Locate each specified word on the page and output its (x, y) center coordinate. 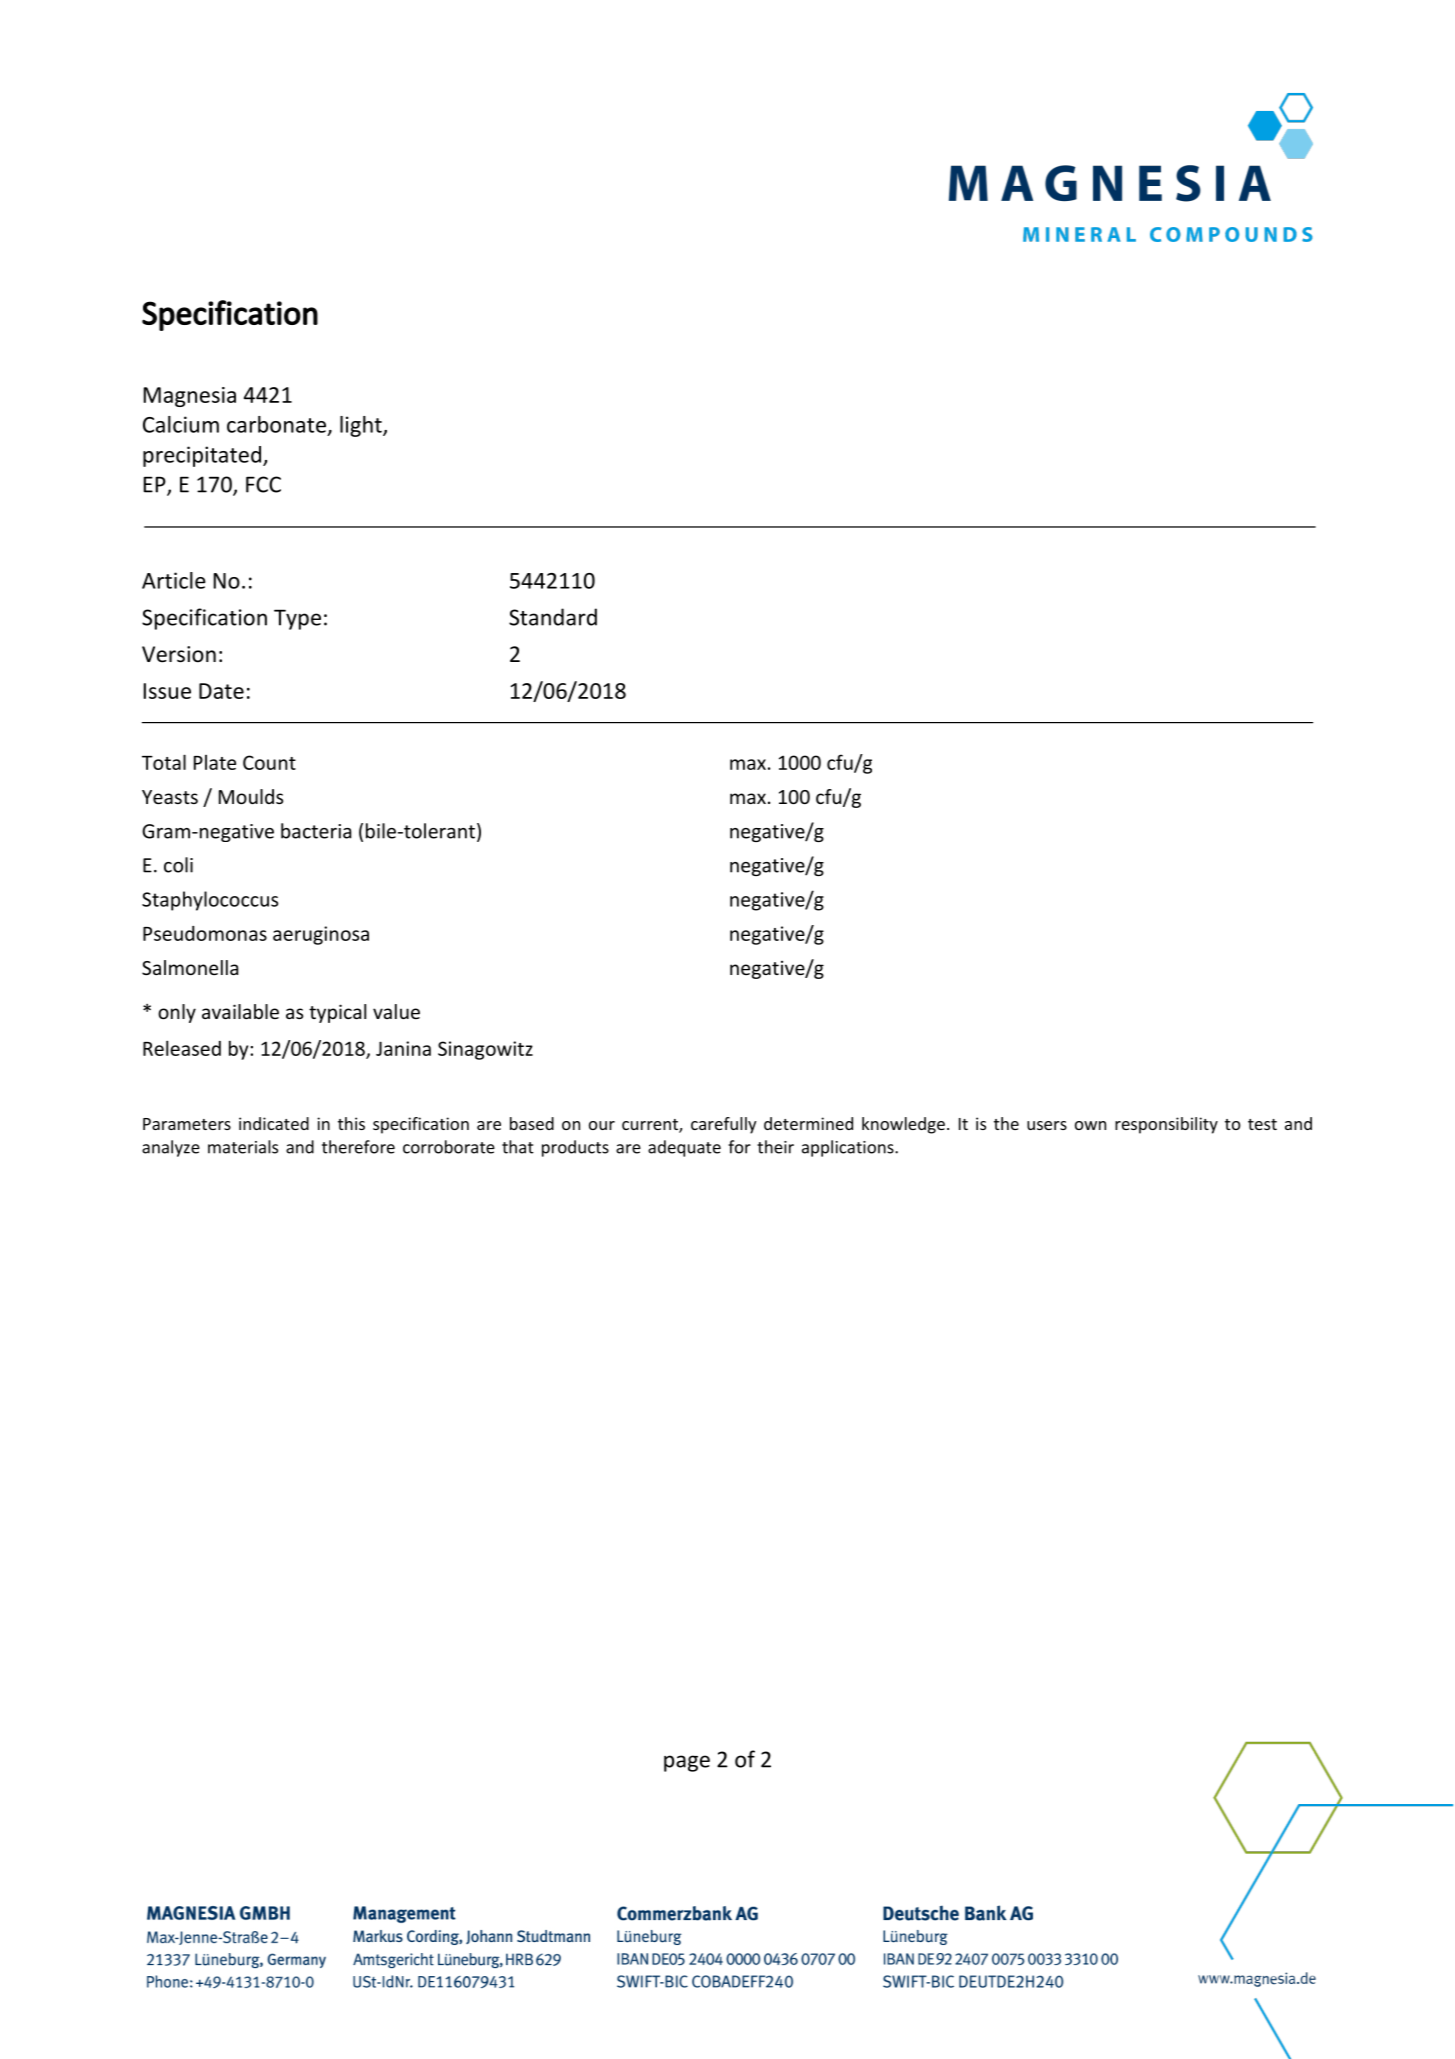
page (687, 1763)
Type (297, 619)
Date (221, 691)
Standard (553, 617)
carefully (724, 1125)
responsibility (1166, 1125)
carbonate (276, 424)
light (362, 426)
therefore (358, 1147)
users (1047, 1125)
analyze (171, 1148)
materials (243, 1147)
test (1262, 1124)
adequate (684, 1148)
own (1090, 1125)
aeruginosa (321, 935)
